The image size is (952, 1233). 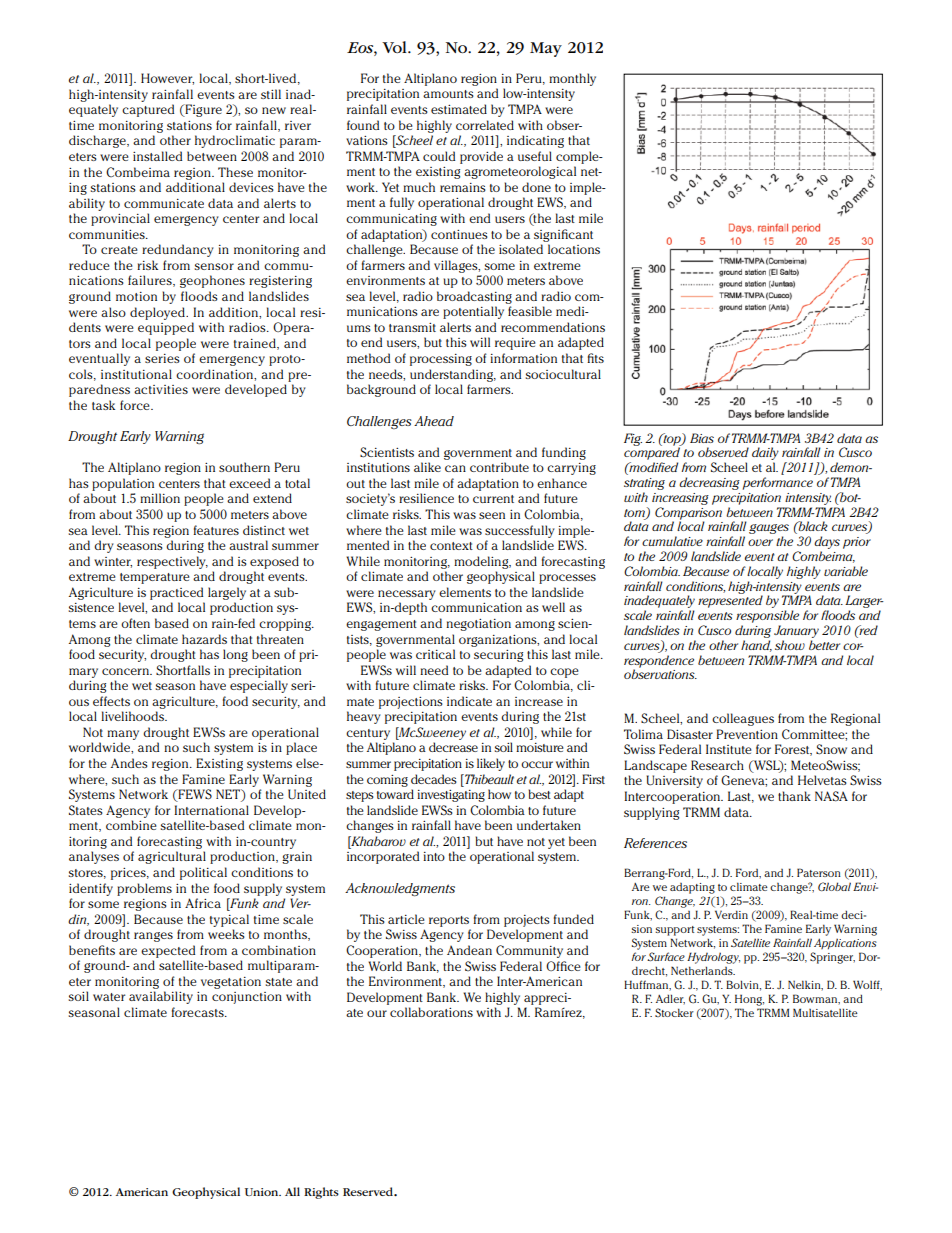 I want to click on Union, so click(x=263, y=1192).
